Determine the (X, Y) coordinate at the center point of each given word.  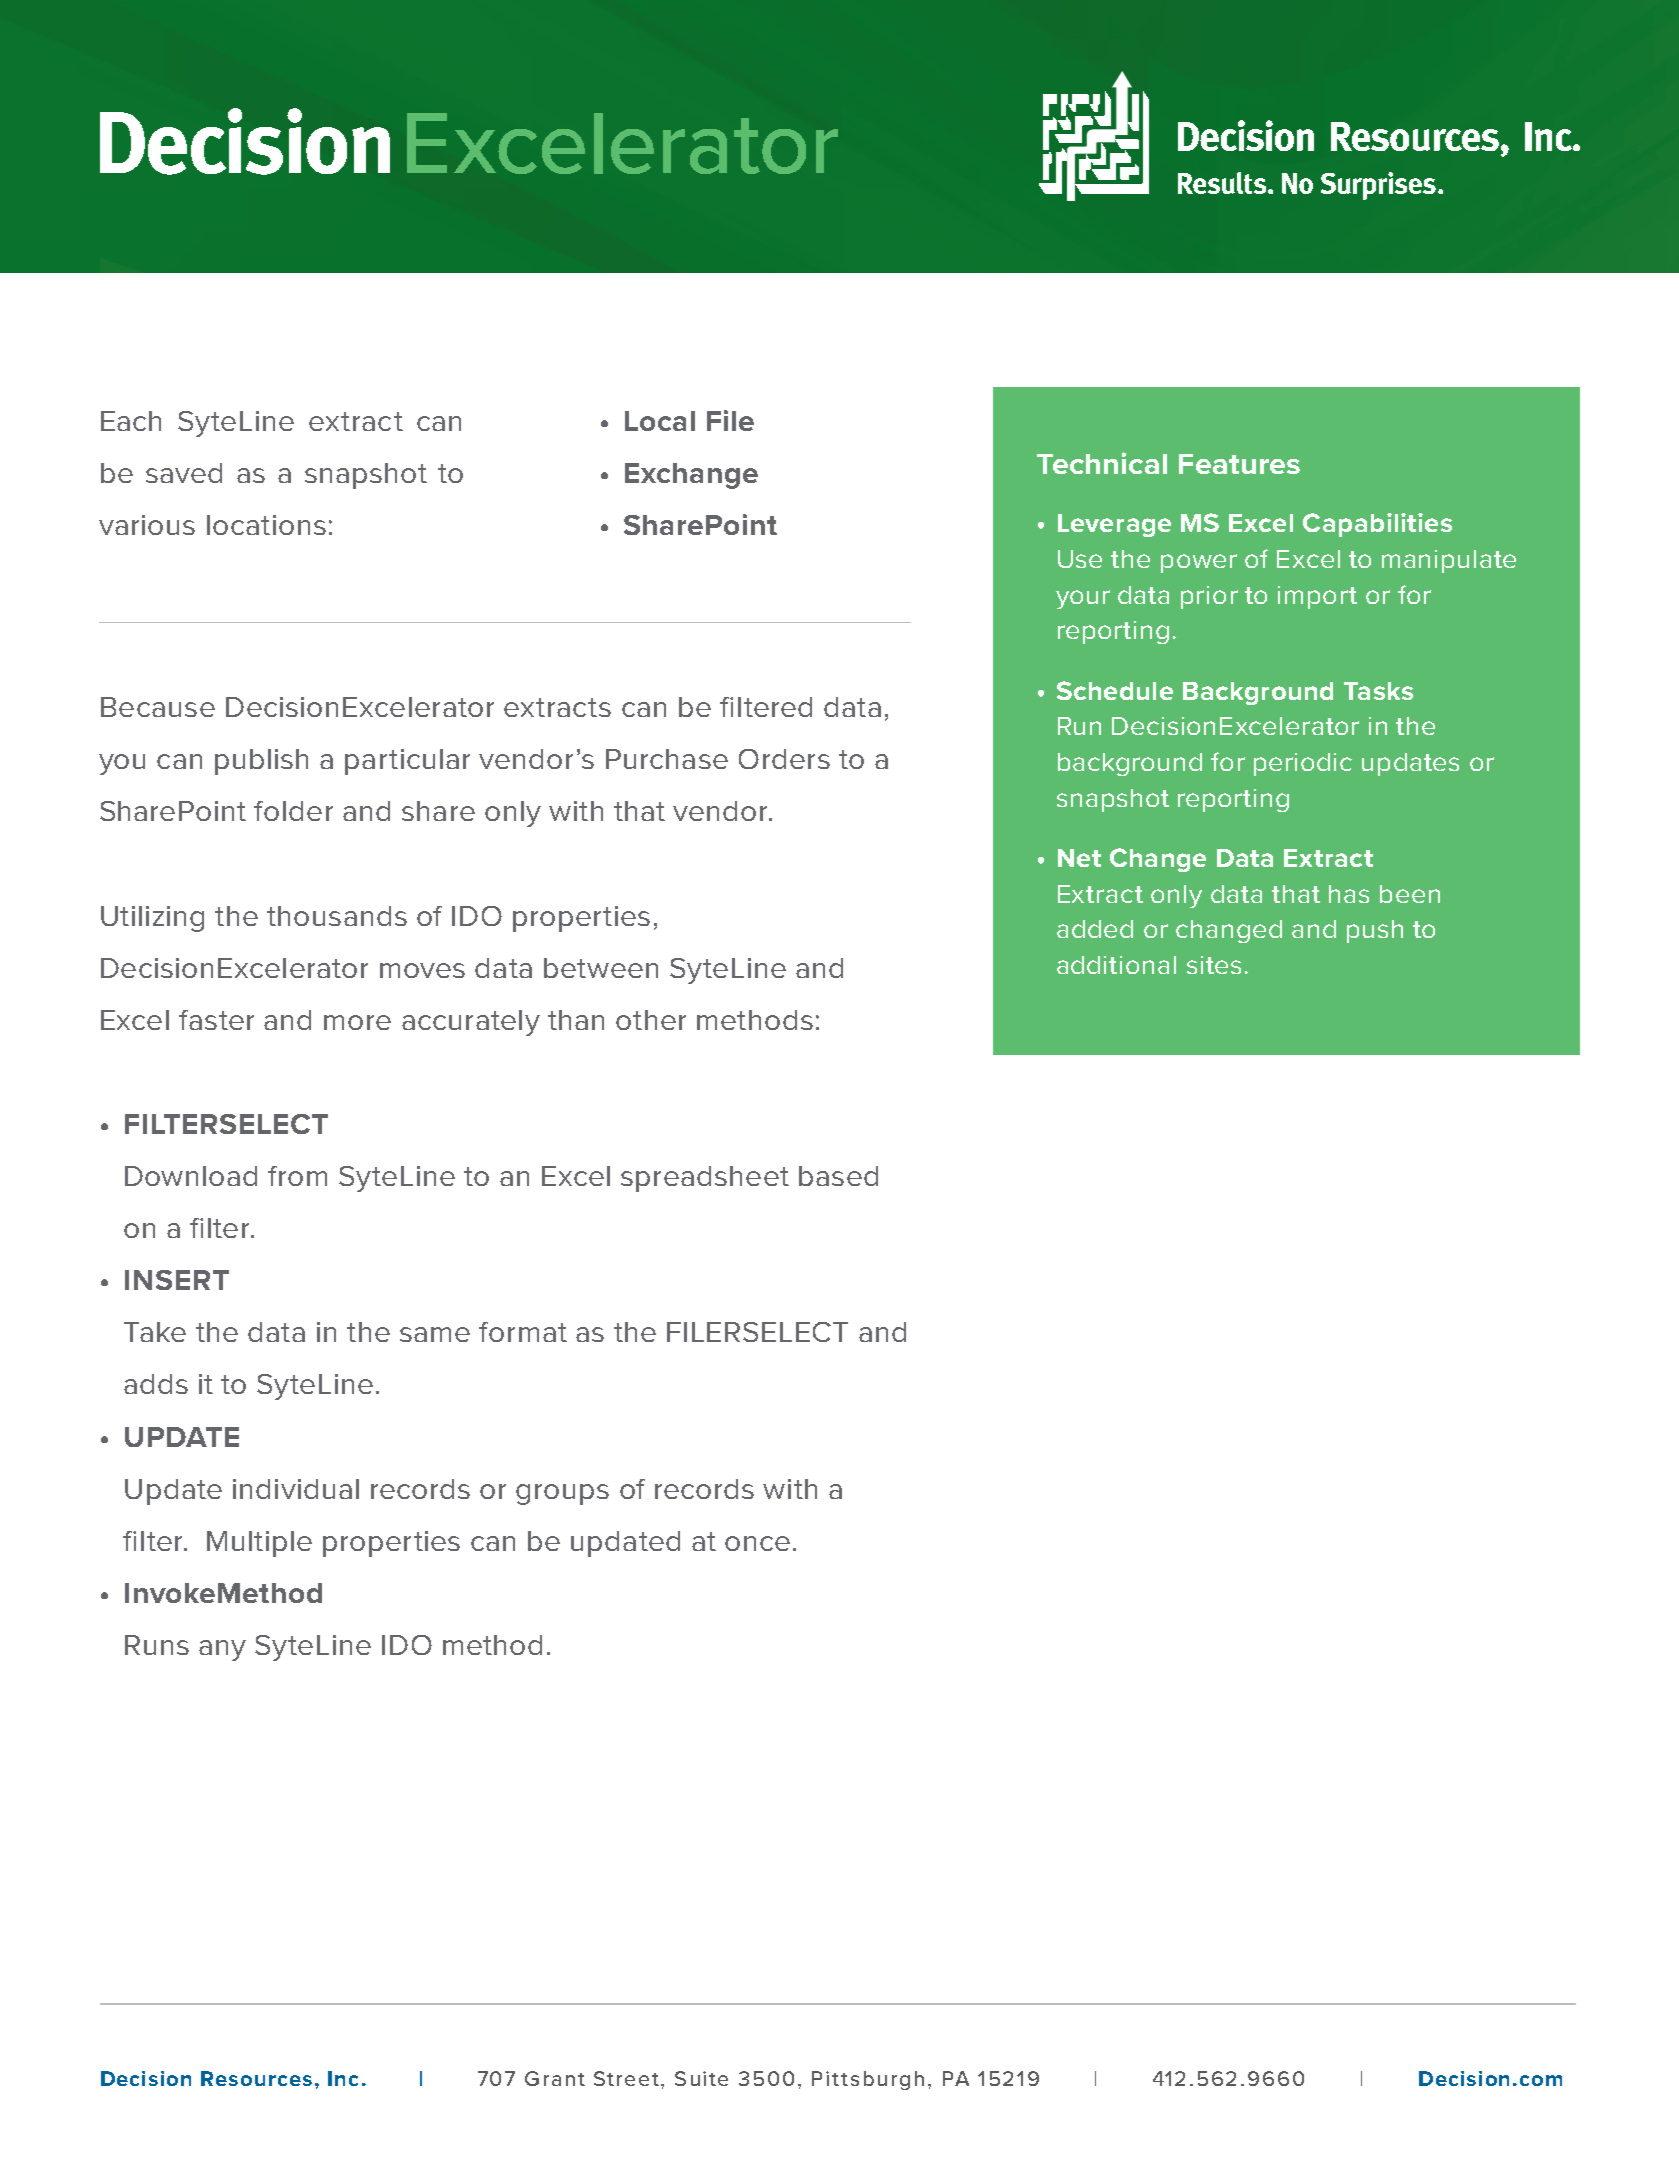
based (838, 1176)
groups (562, 1494)
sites (1214, 965)
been (1410, 894)
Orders (784, 759)
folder (293, 811)
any (222, 1650)
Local (660, 421)
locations (266, 525)
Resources (256, 2078)
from (297, 1176)
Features (1239, 464)
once (757, 1543)
